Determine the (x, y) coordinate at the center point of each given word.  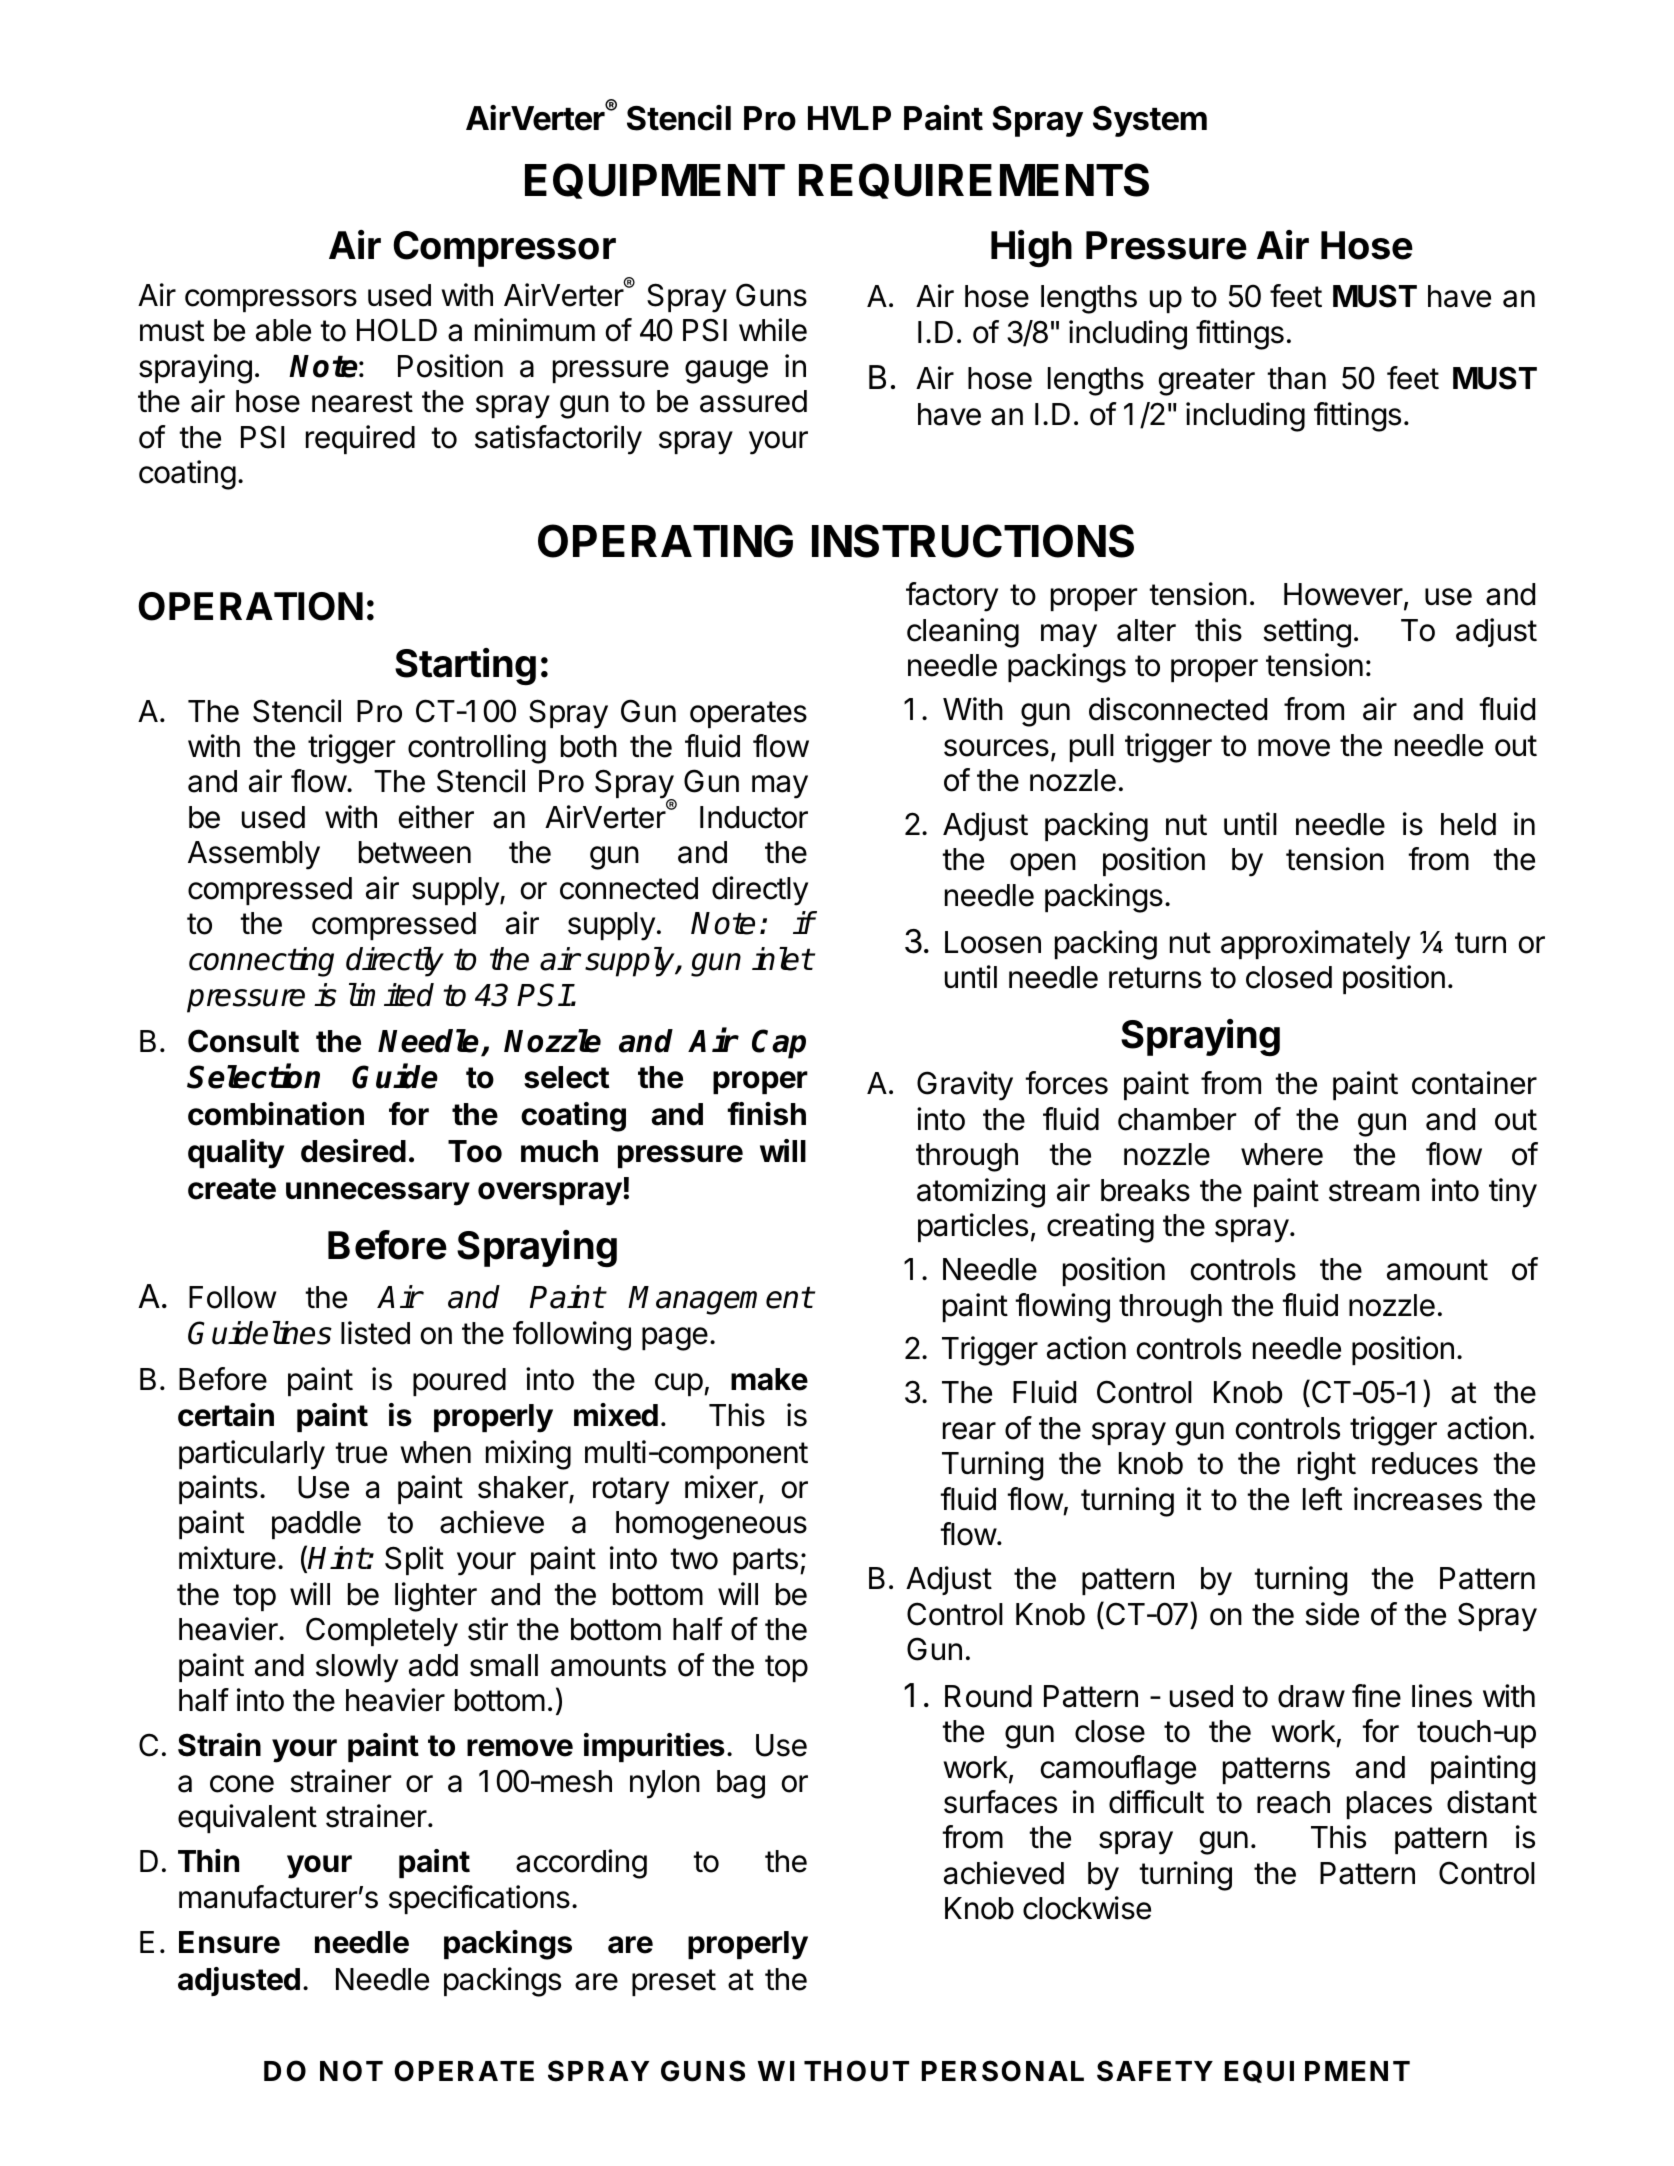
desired (353, 1151)
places (1389, 1805)
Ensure (229, 1942)
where (1282, 1154)
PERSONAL (1003, 2071)
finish (766, 1114)
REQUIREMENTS (974, 181)
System (1150, 121)
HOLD (397, 330)
